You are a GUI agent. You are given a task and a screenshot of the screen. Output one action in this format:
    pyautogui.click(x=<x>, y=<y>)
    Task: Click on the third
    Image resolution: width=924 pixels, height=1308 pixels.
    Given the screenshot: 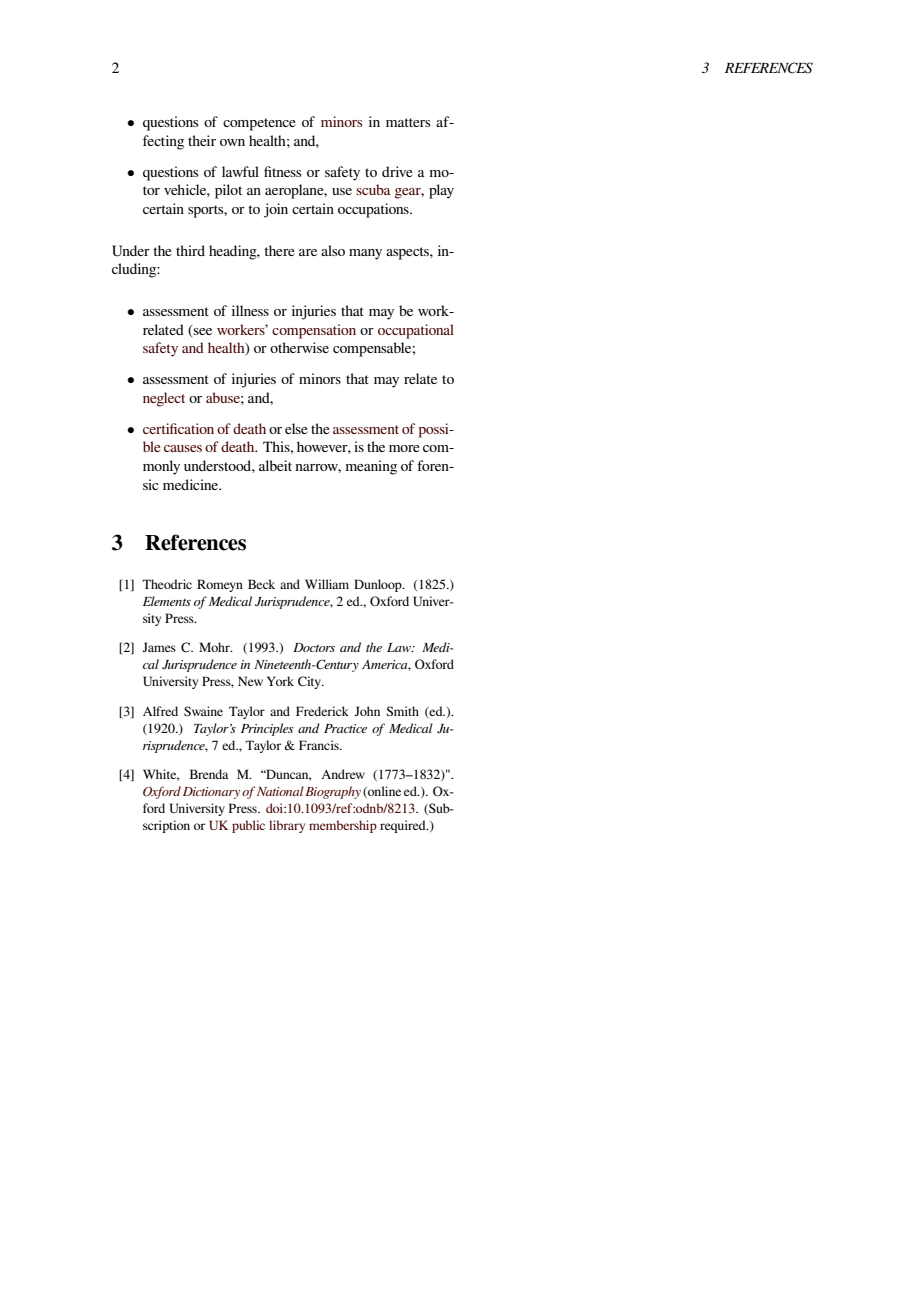 What is the action you would take?
    pyautogui.click(x=190, y=250)
